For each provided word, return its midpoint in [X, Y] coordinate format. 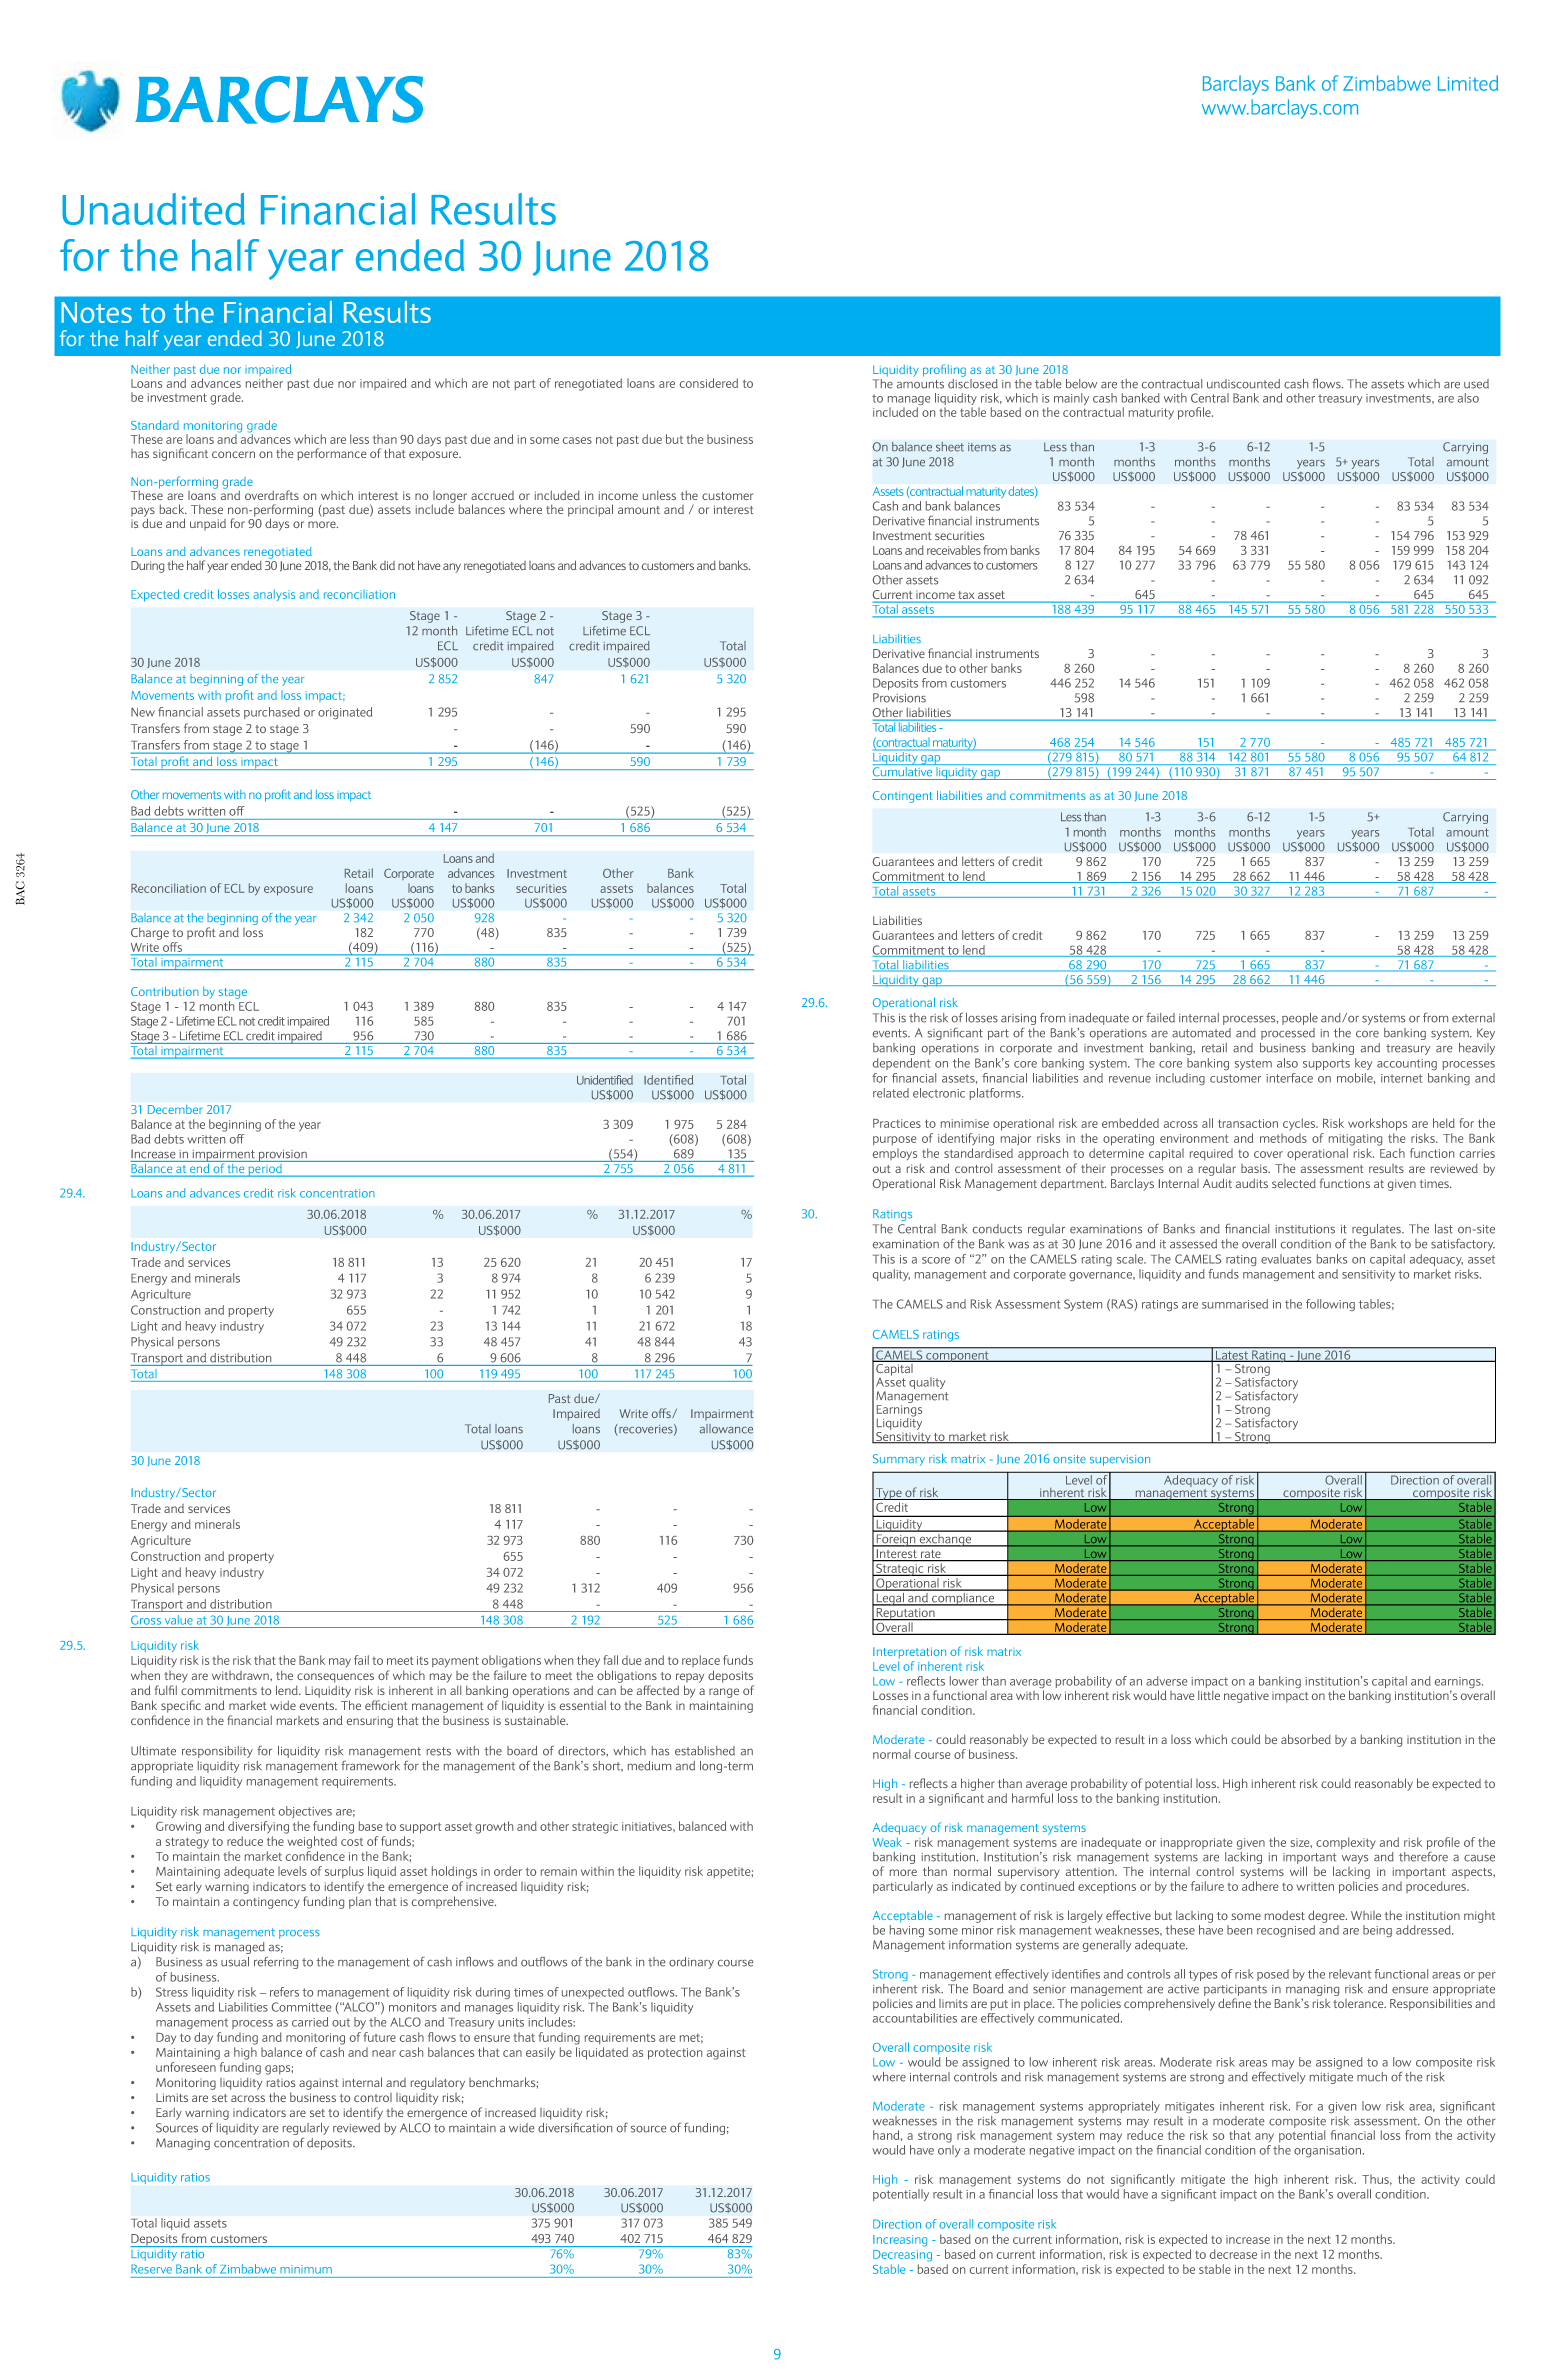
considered [709, 383]
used [1476, 384]
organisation [1329, 2151]
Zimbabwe [248, 2269]
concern [233, 454]
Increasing [900, 2241]
